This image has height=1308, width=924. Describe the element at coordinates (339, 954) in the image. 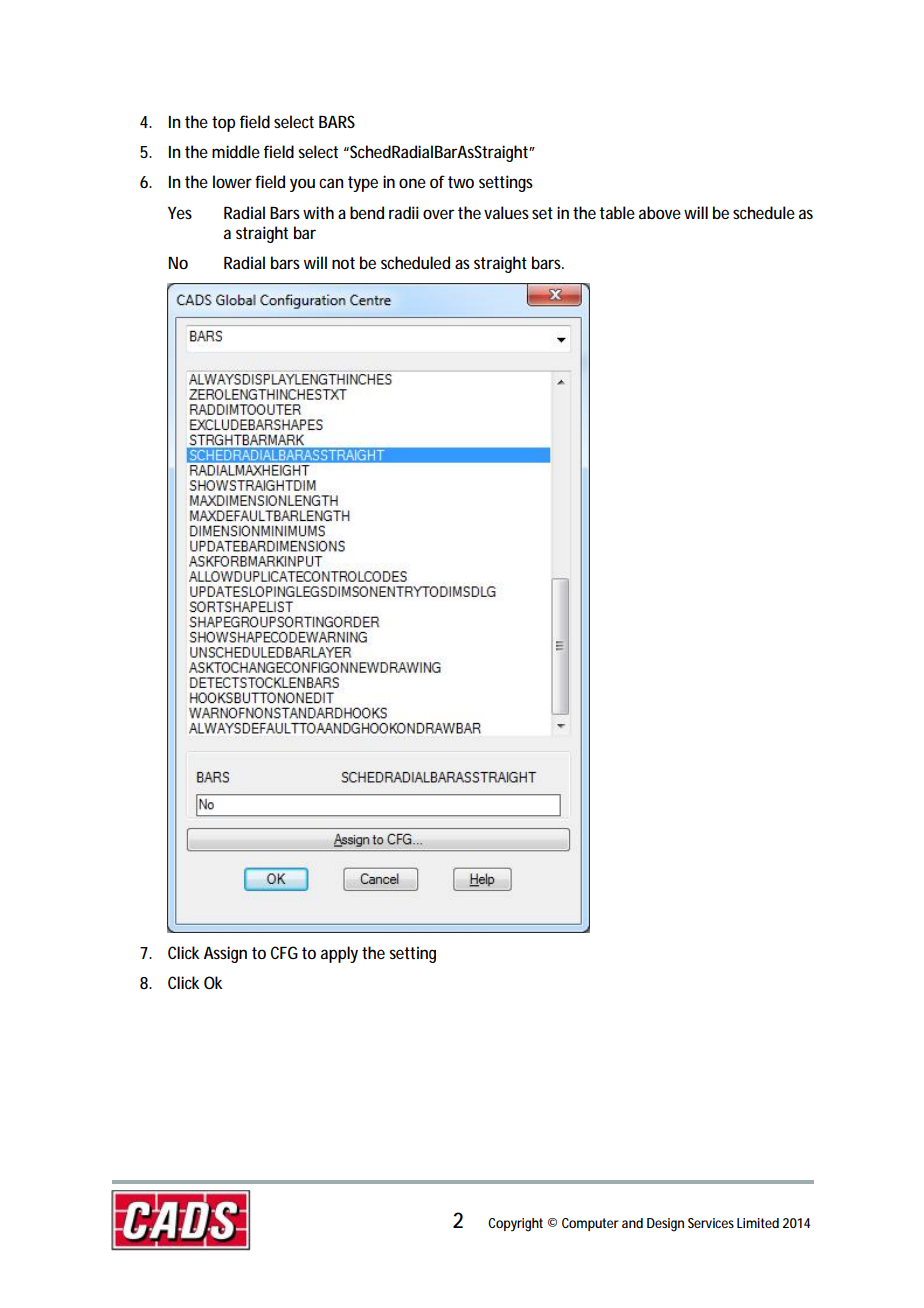

I see `apply` at that location.
